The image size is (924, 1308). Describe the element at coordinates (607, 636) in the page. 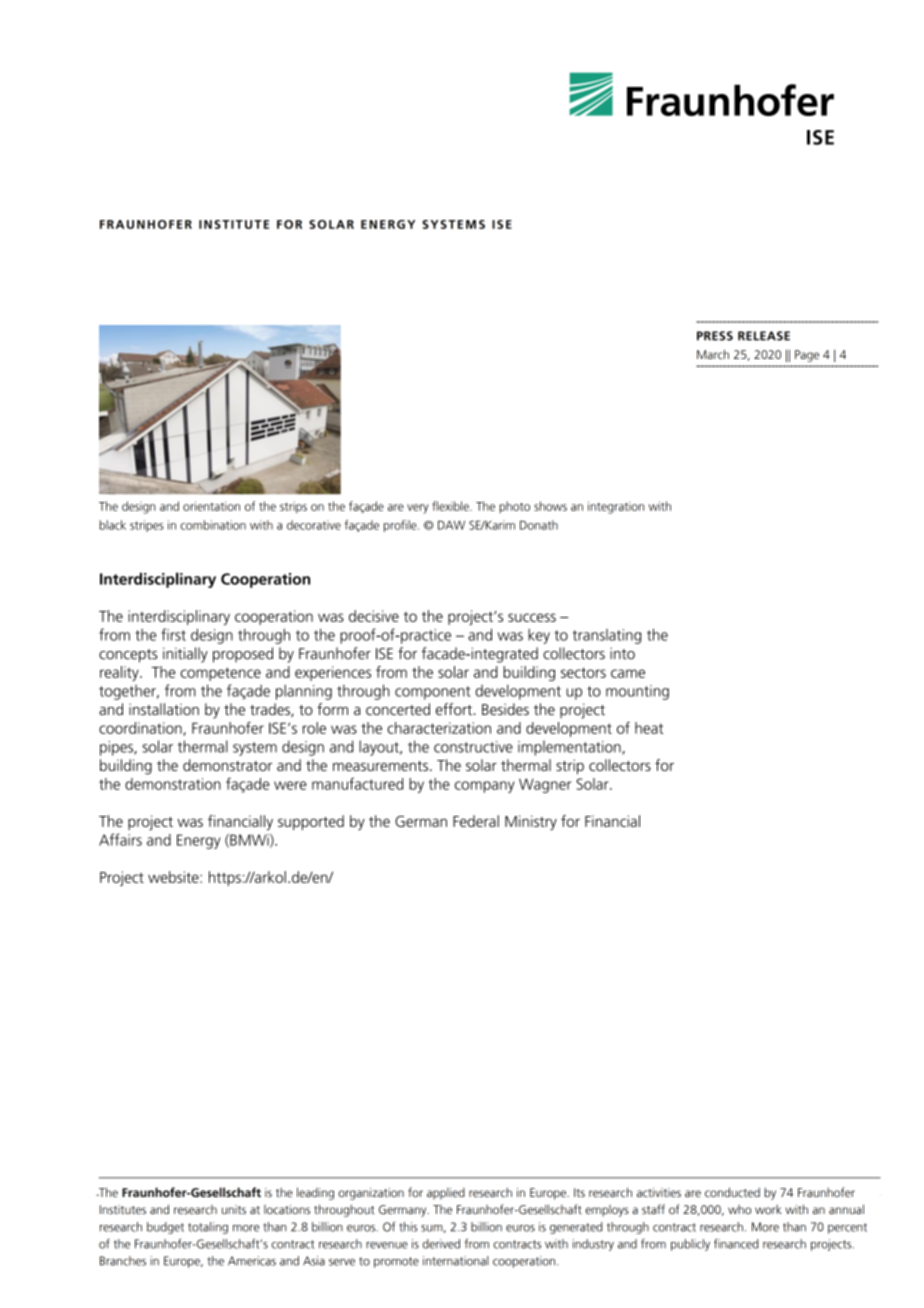

I see `translating` at that location.
